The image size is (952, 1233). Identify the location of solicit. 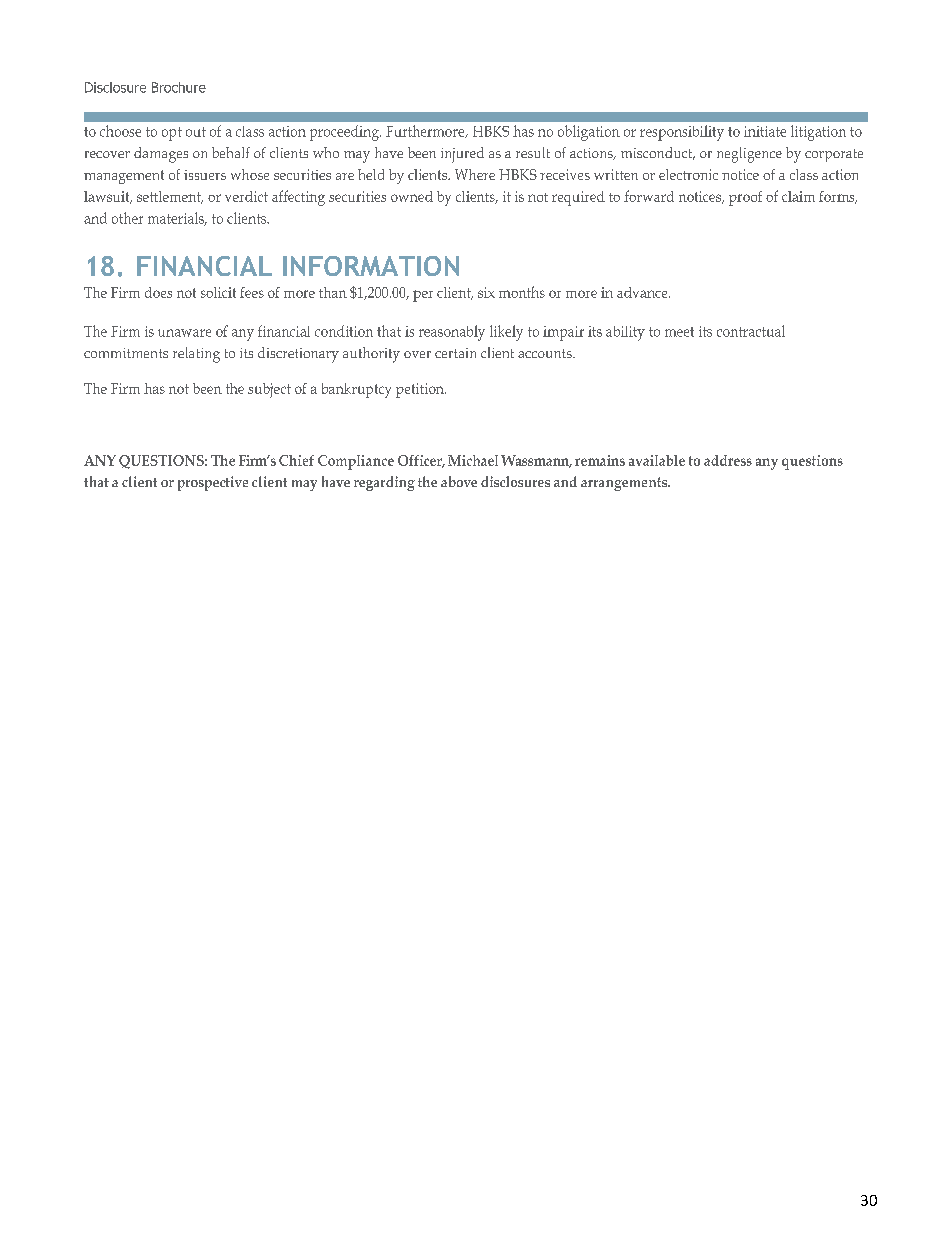
(218, 292).
